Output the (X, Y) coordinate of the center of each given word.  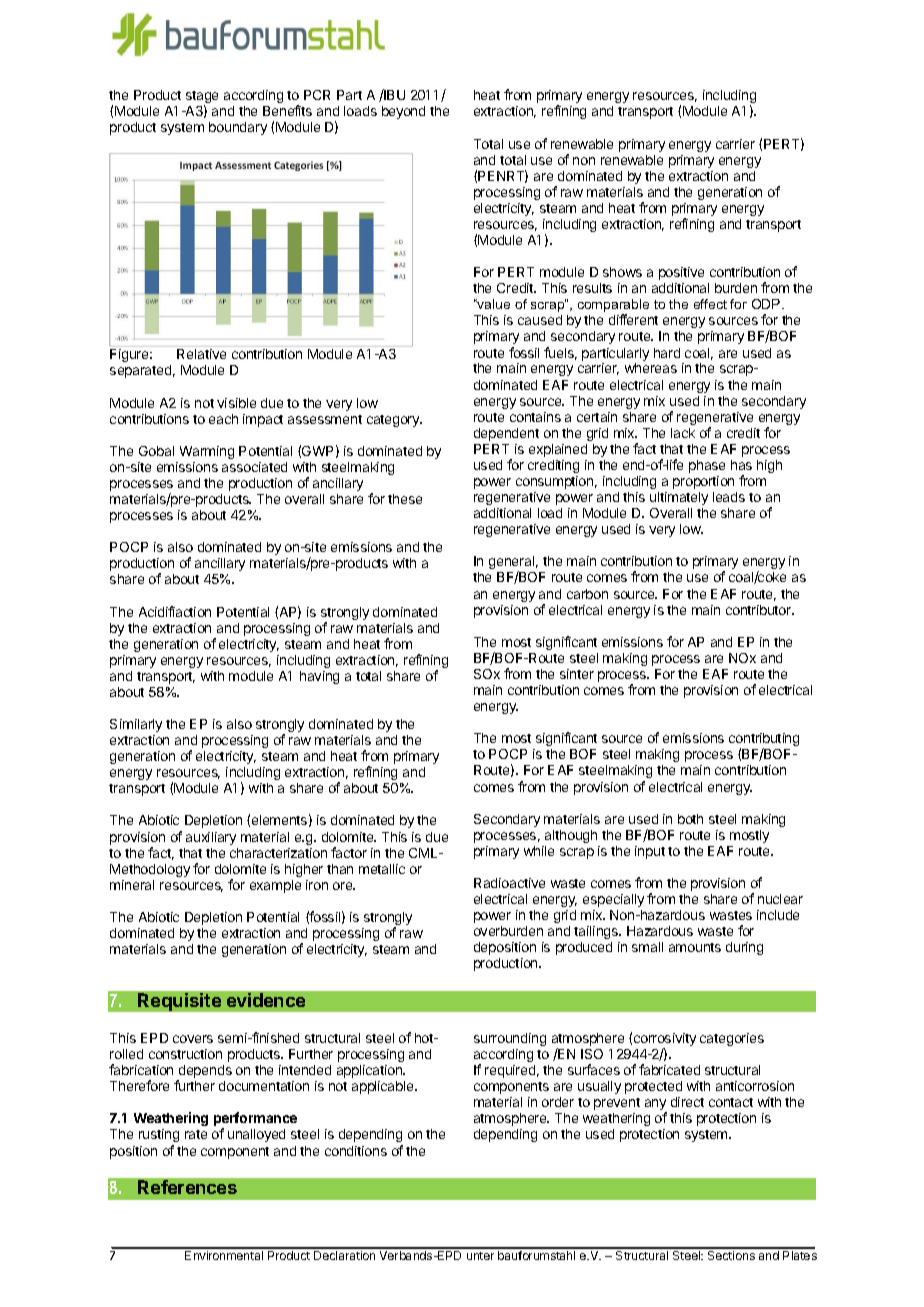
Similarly (136, 725)
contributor (760, 610)
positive (681, 273)
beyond (403, 112)
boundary (238, 128)
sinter (577, 674)
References (187, 1187)
